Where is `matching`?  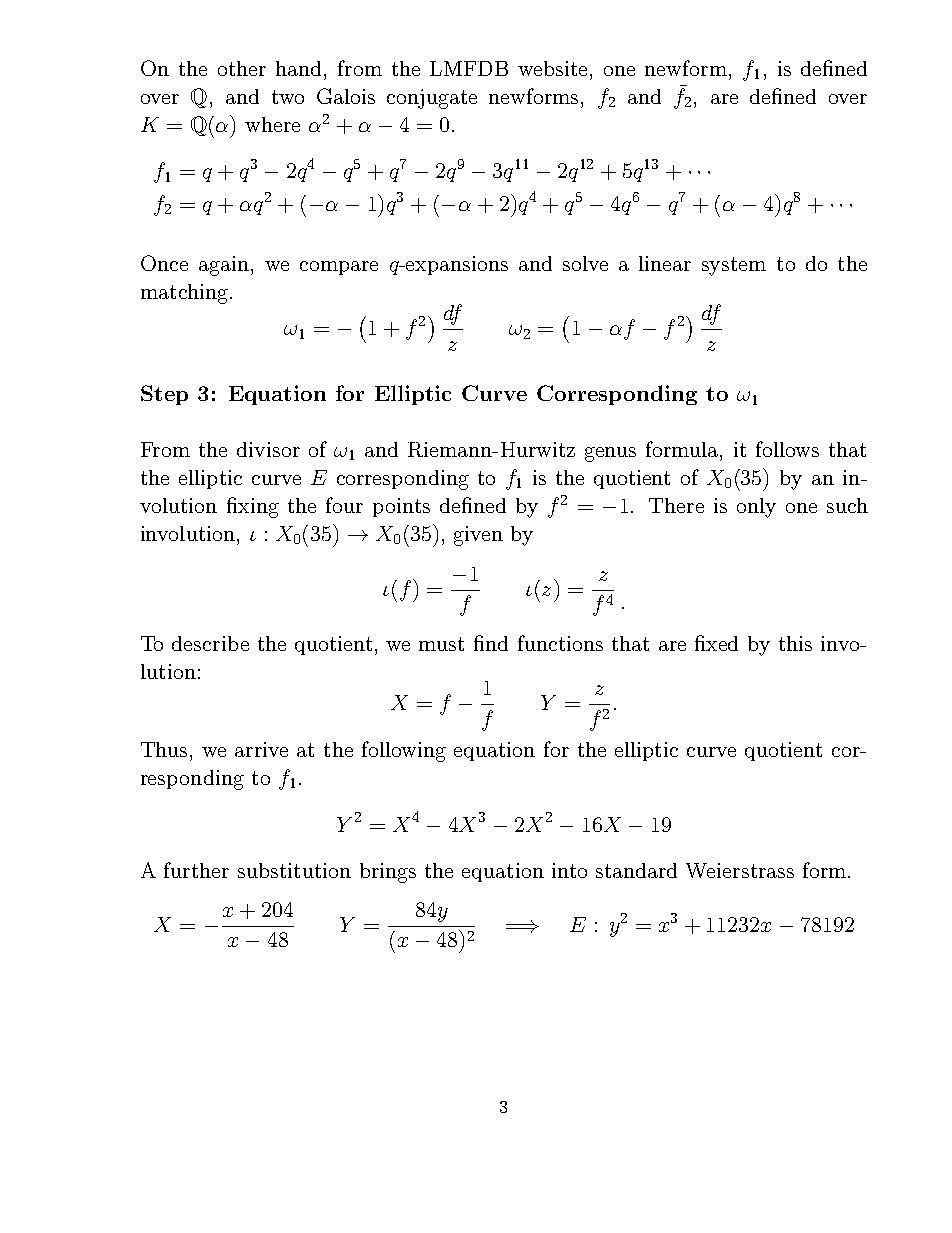
matching is located at coordinates (184, 294).
